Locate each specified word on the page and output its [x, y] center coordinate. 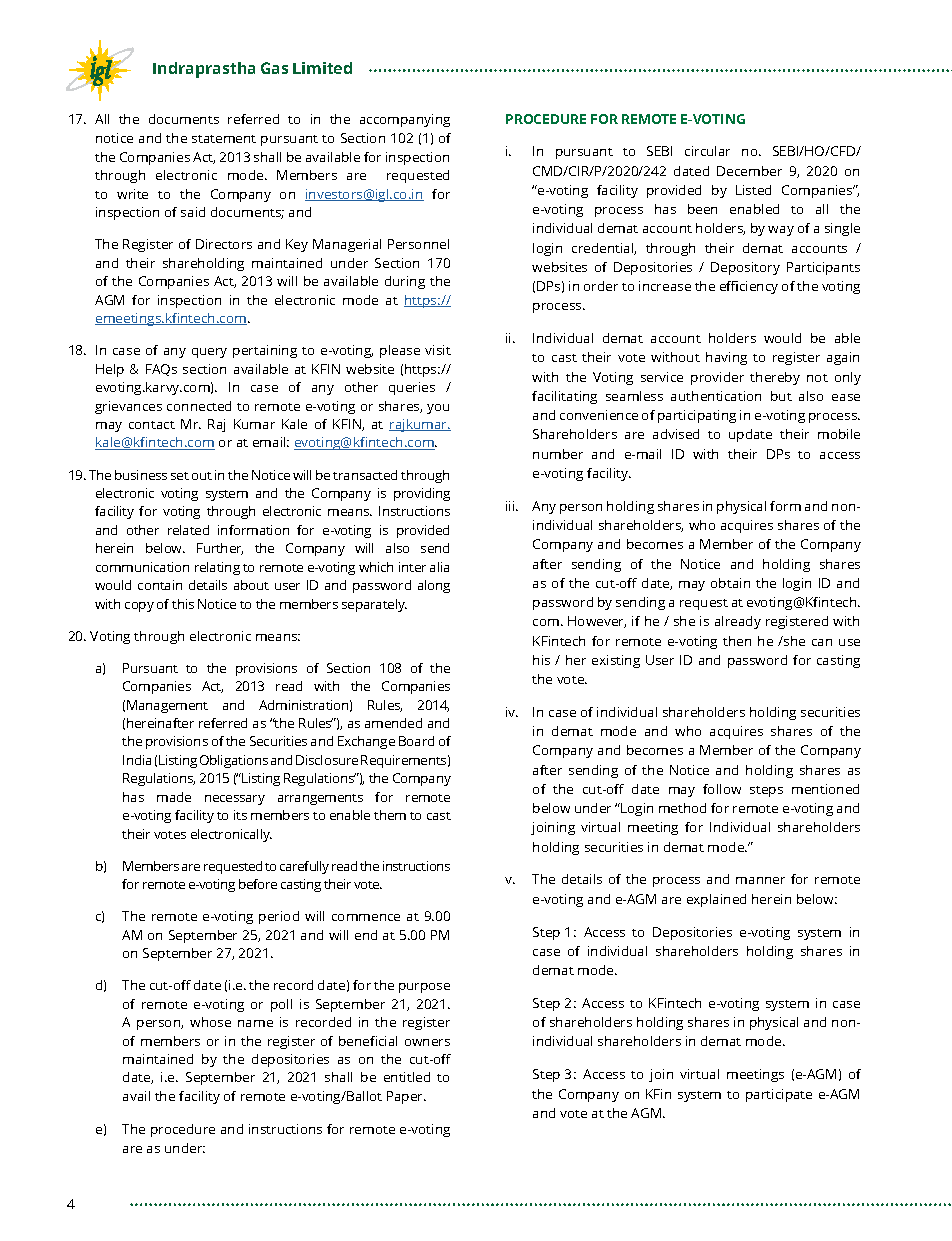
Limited [322, 68]
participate [779, 1095]
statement [224, 139]
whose [210, 1022]
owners [427, 1042]
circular [707, 151]
